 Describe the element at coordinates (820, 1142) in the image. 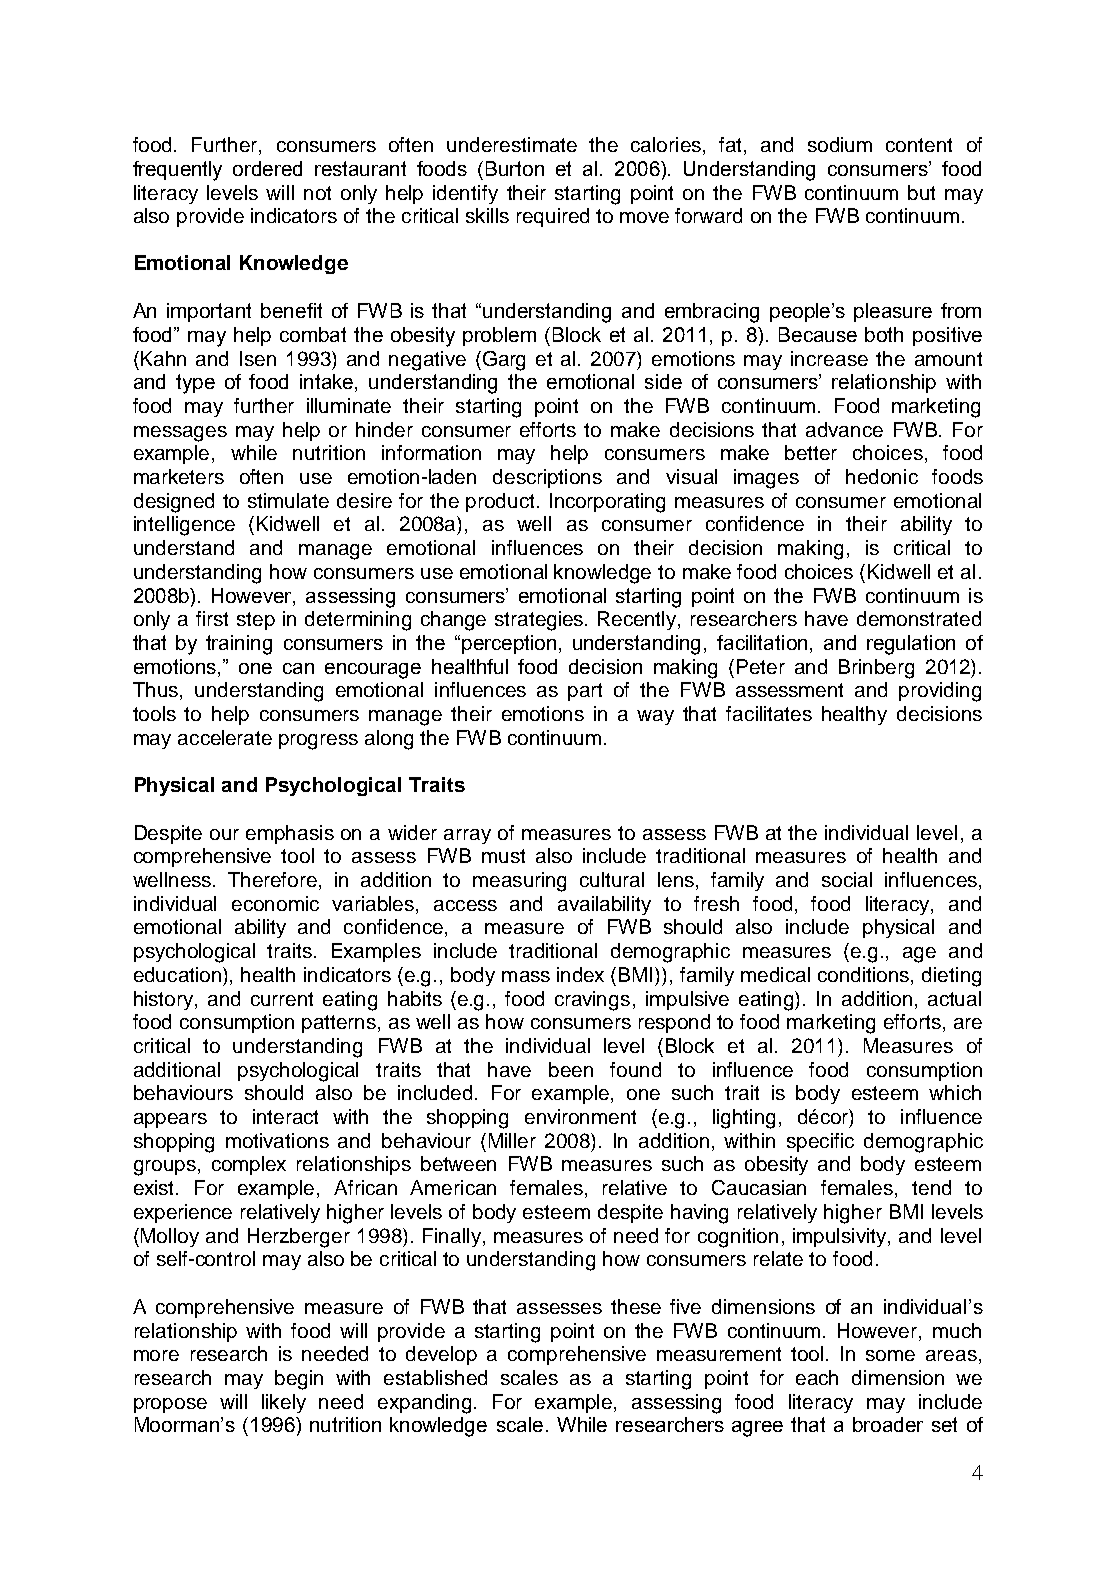

I see `specific` at that location.
